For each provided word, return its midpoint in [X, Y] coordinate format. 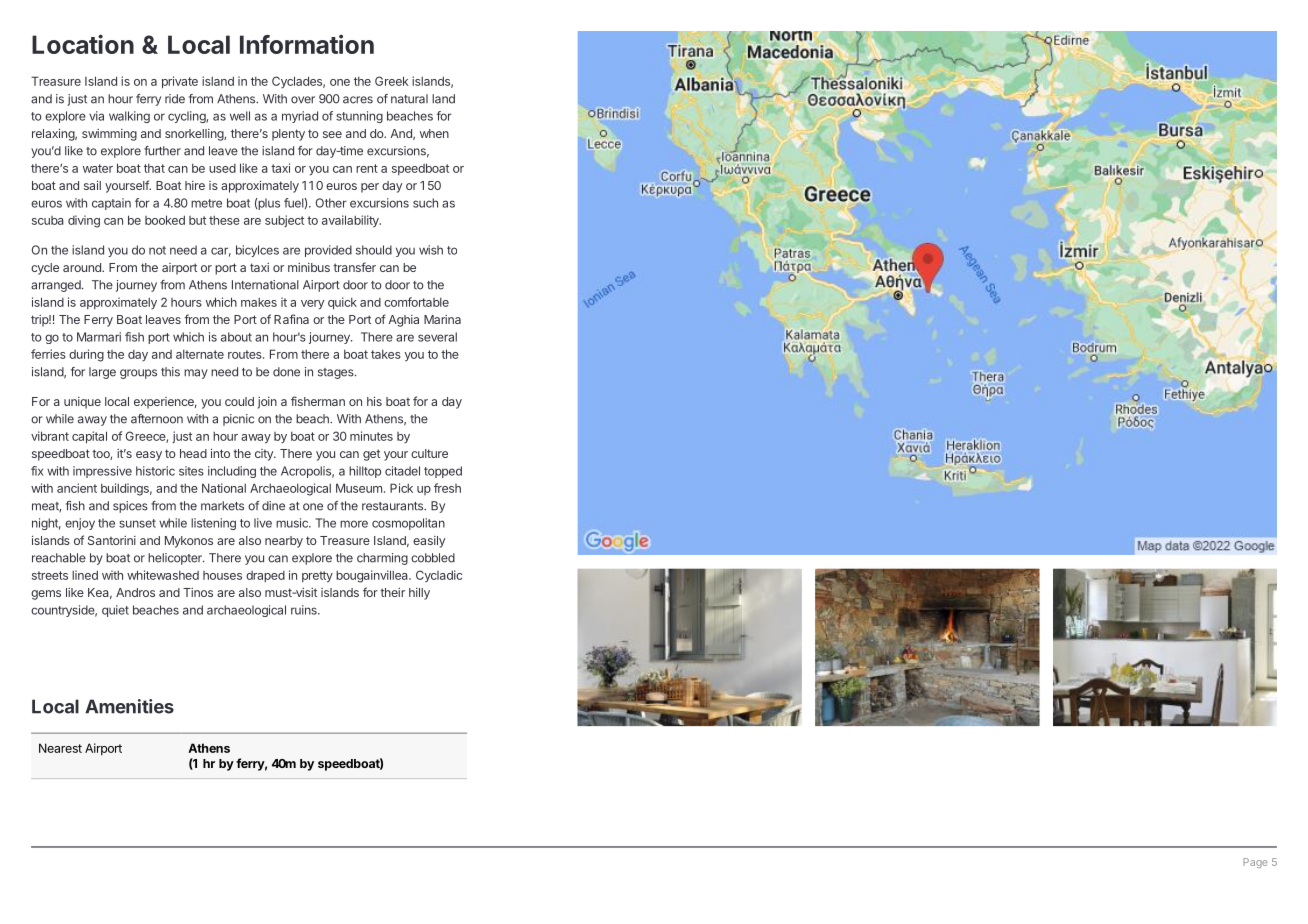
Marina [442, 319]
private [180, 82]
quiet [115, 611]
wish [431, 250]
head [193, 453]
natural [409, 99]
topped [443, 472]
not [157, 250]
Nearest [60, 748]
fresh [447, 488]
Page [1255, 863]
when [434, 133]
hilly [419, 594]
